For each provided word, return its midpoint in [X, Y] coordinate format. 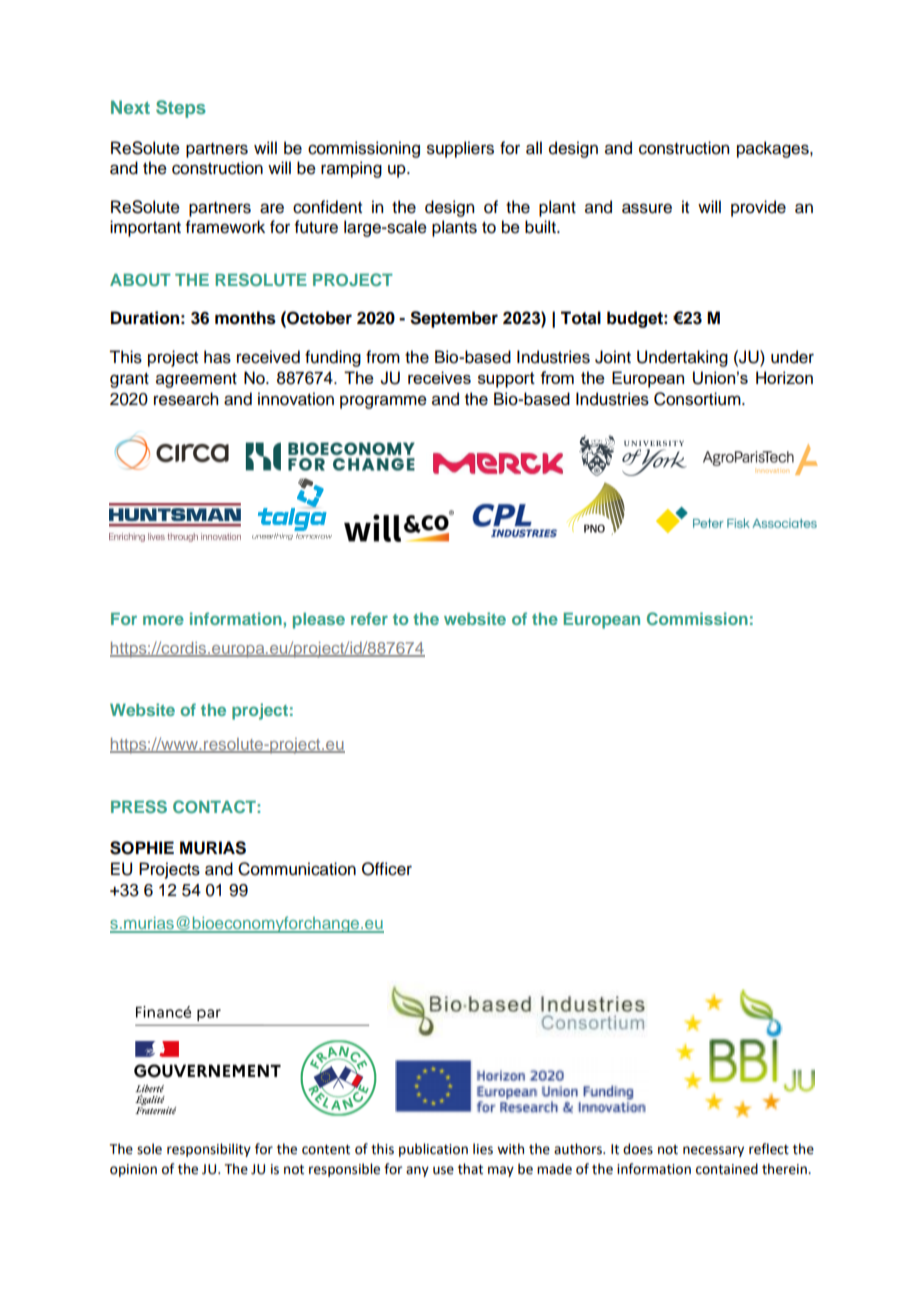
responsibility [209, 1150]
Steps [181, 109]
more [163, 620]
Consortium [698, 399]
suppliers [460, 149]
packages [774, 149]
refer [369, 618]
